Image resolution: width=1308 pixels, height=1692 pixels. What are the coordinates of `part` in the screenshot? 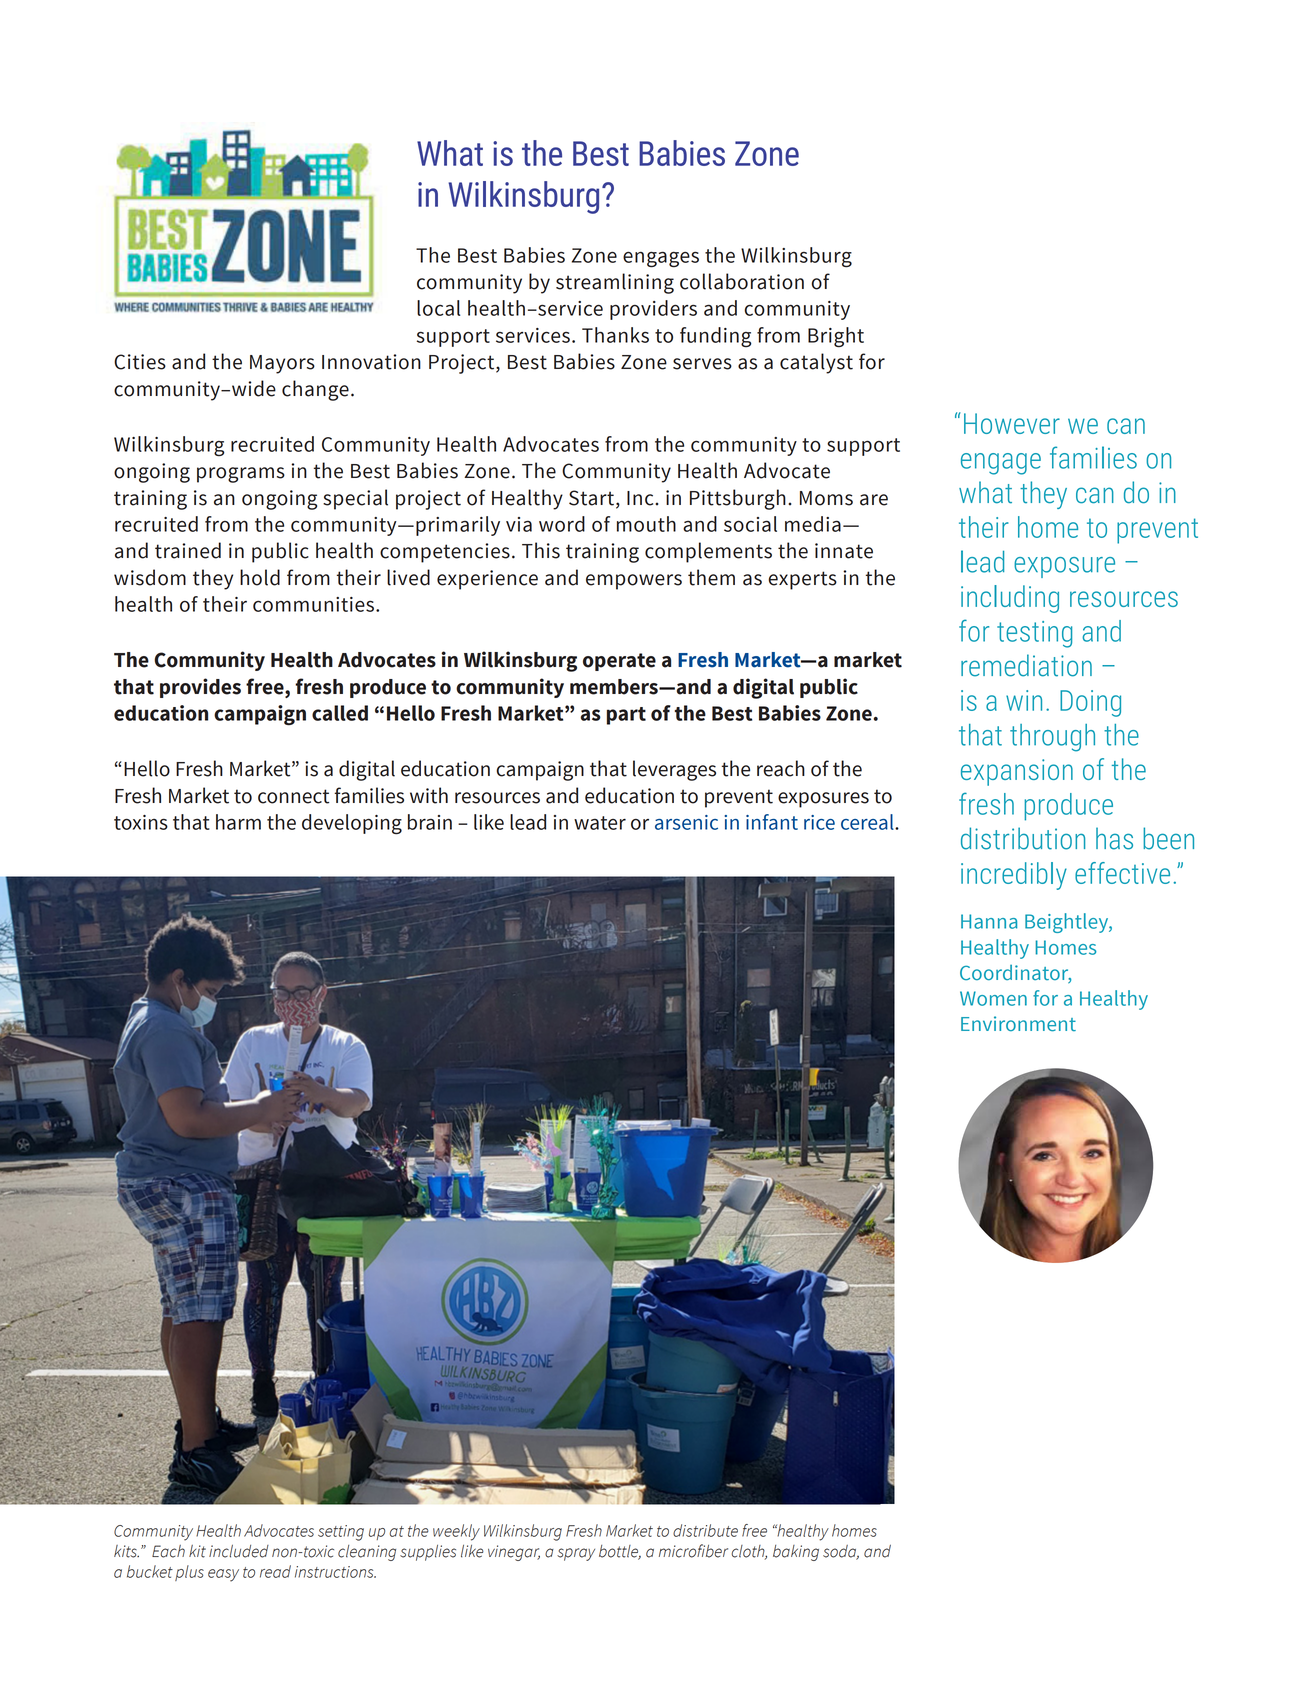 It's located at (626, 716).
